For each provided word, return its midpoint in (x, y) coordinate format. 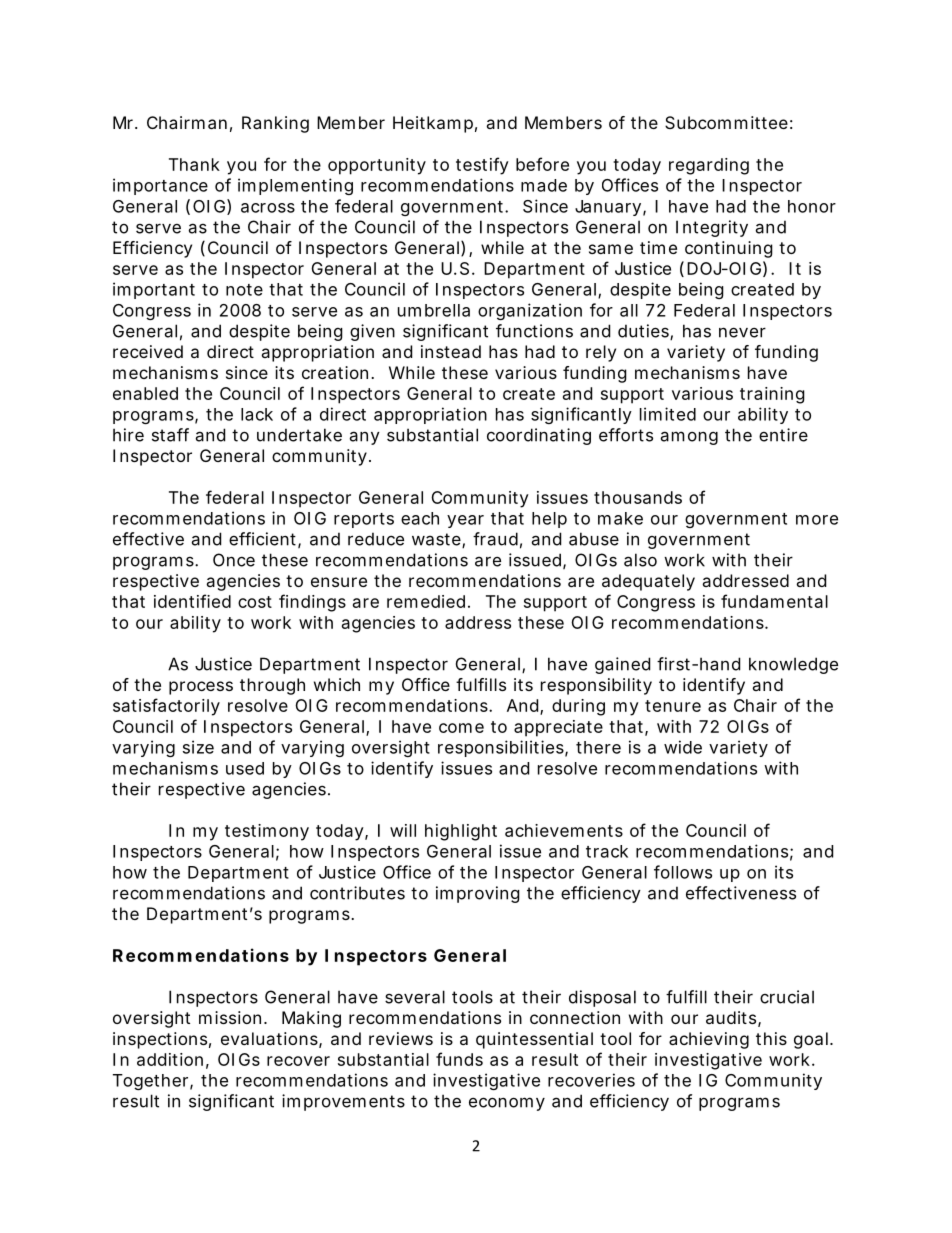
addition (173, 1060)
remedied (428, 601)
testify (482, 166)
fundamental (774, 601)
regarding (709, 166)
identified (192, 601)
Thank (194, 164)
